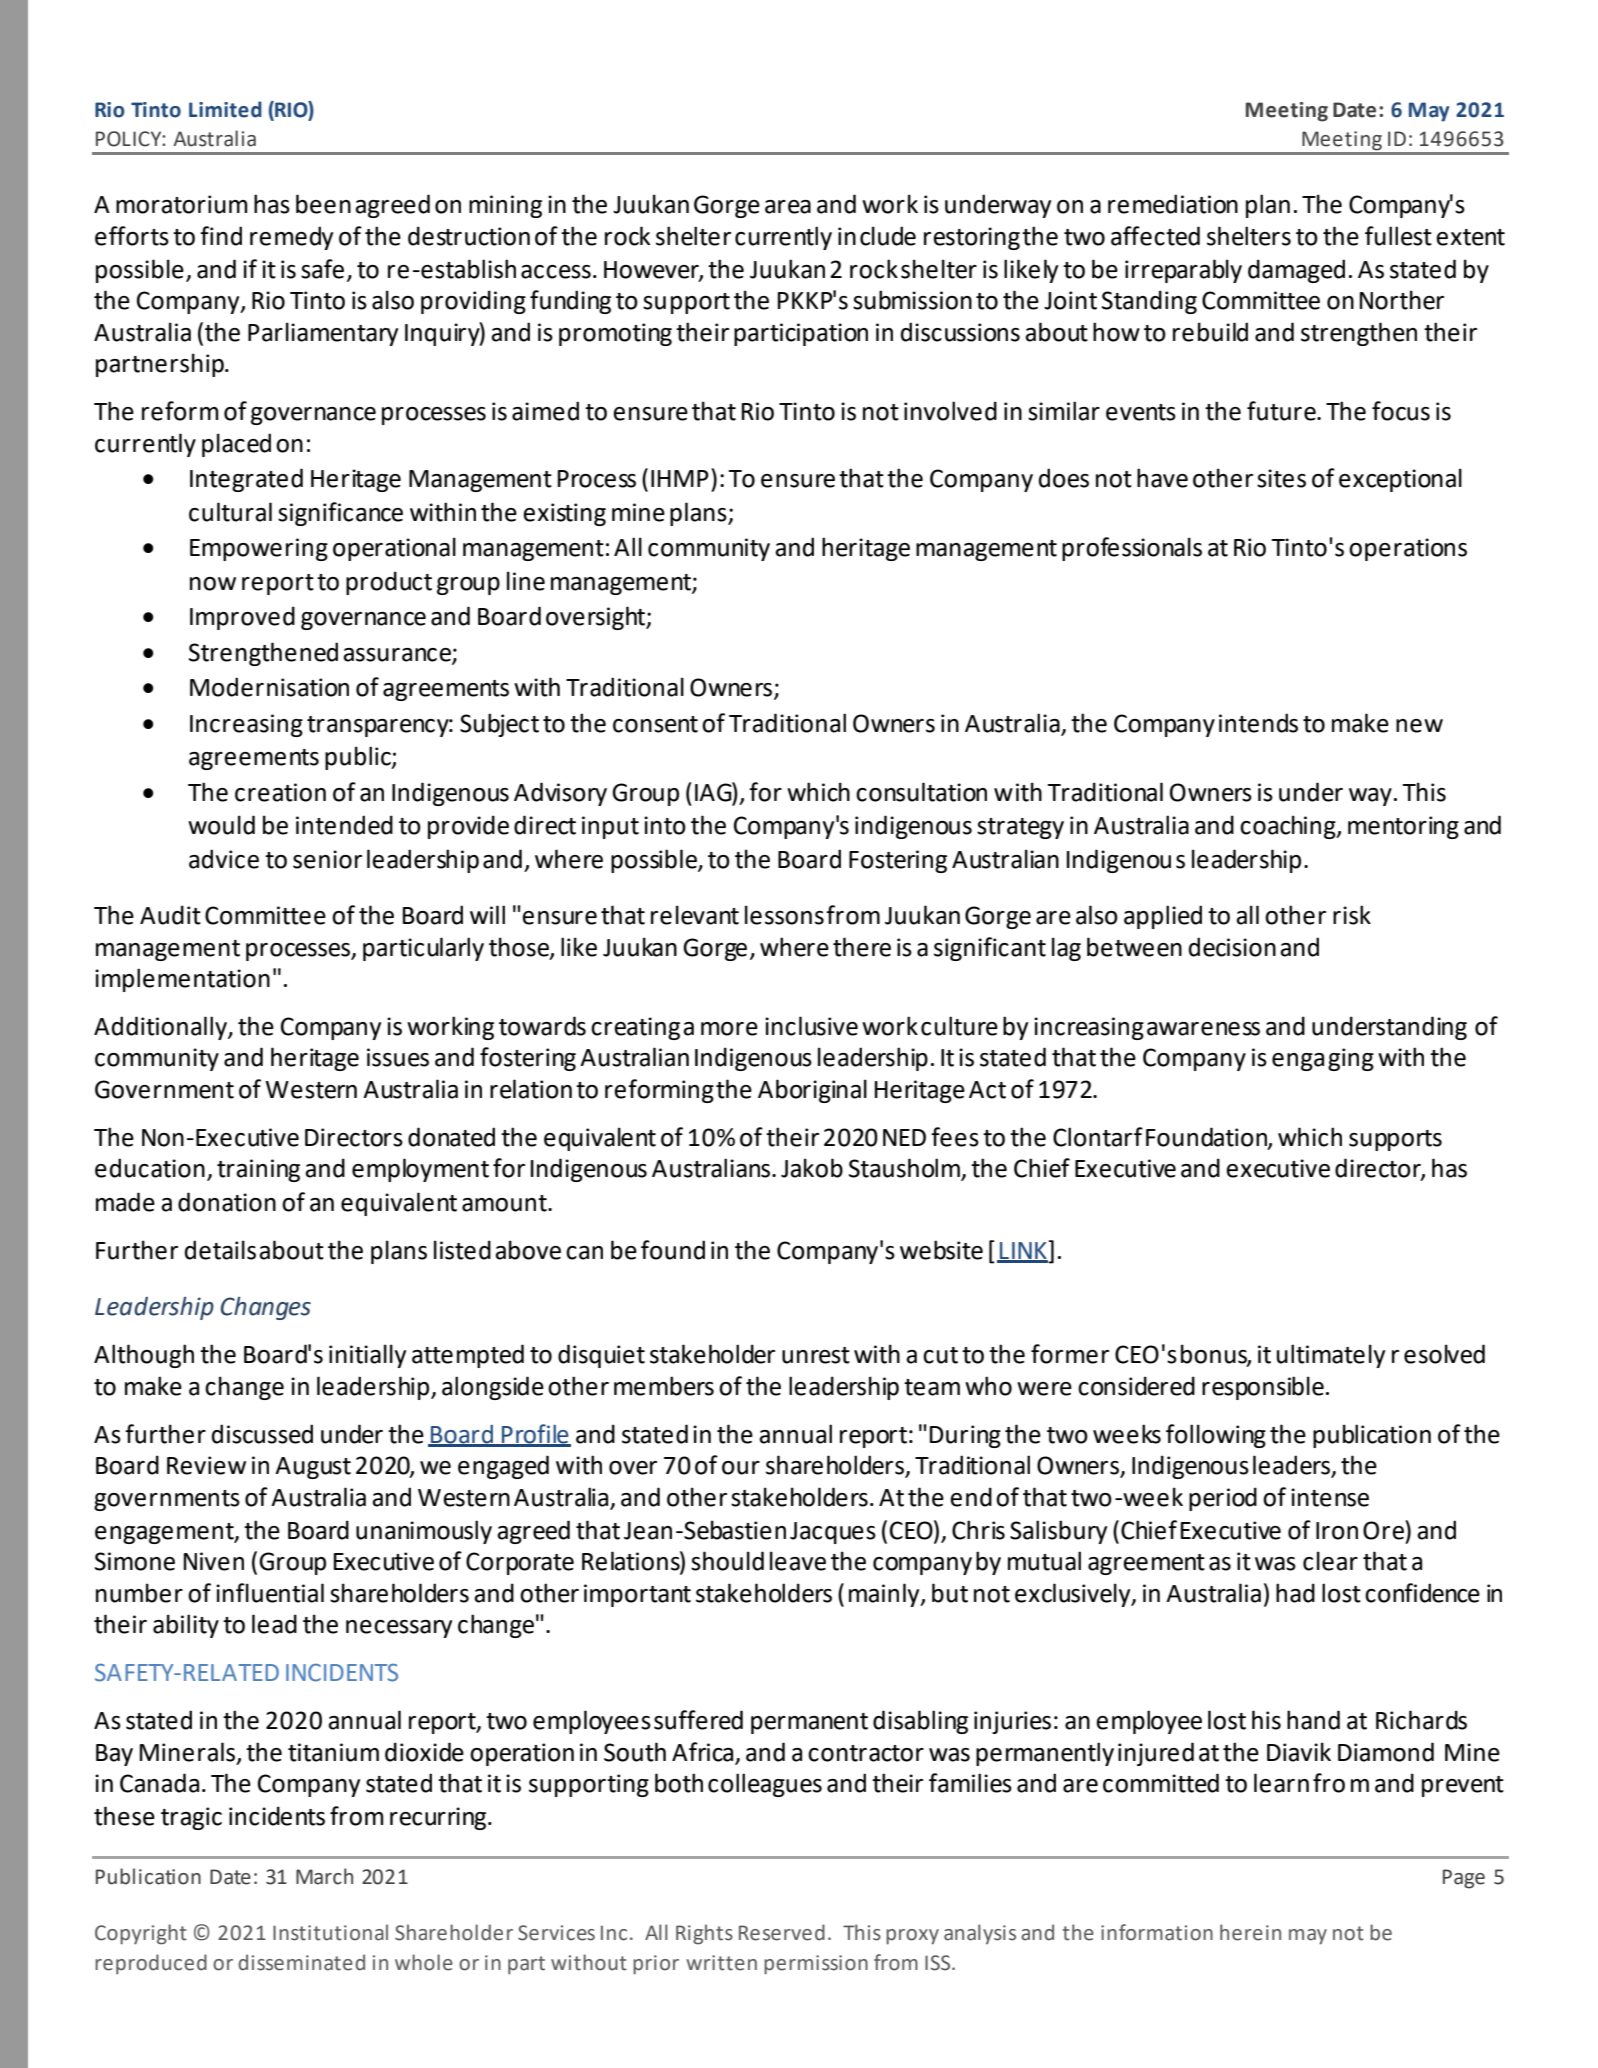 The image size is (1598, 2068). What do you see at coordinates (323, 204) in the document?
I see `been` at bounding box center [323, 204].
